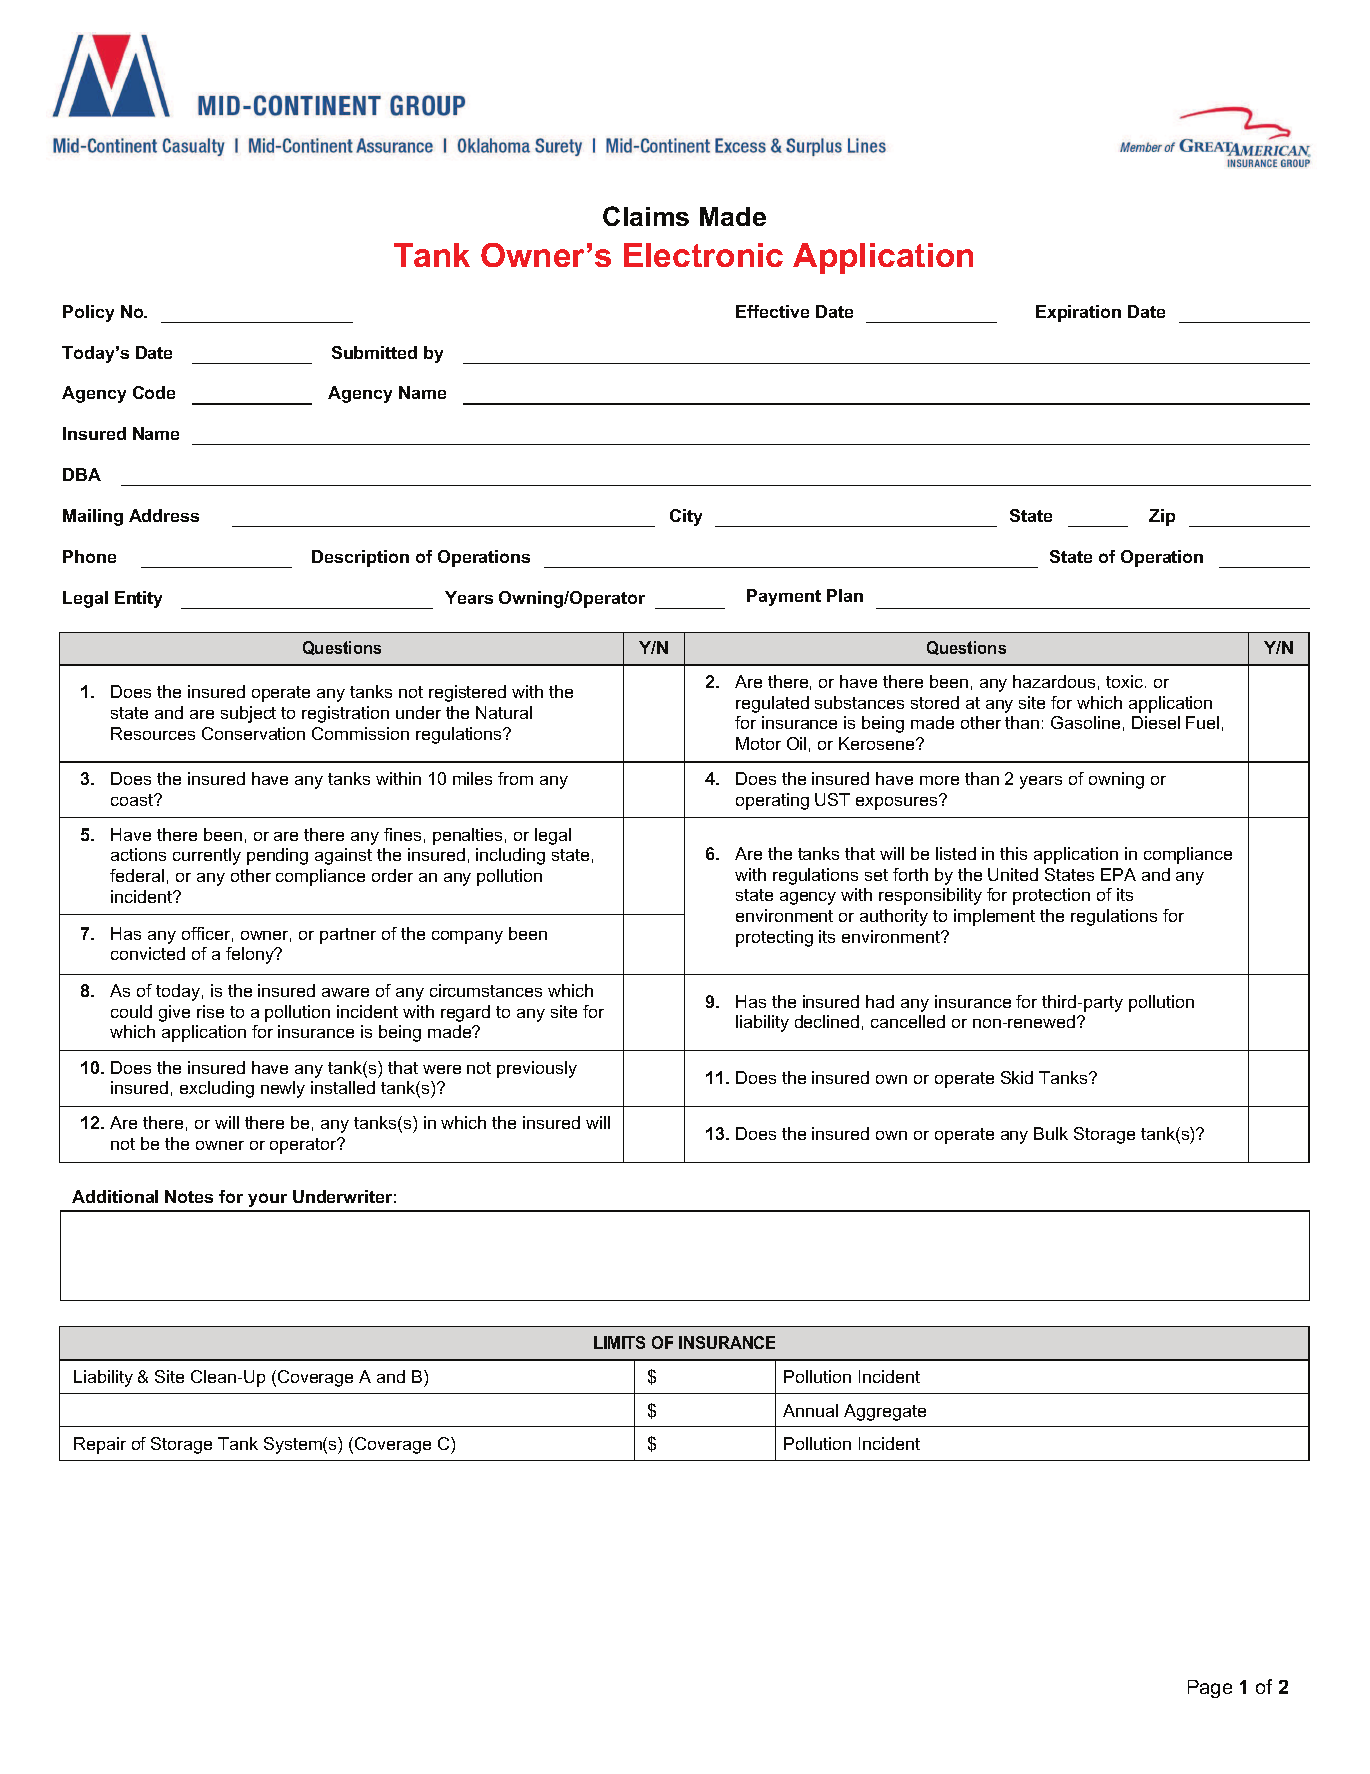 The height and width of the screenshot is (1774, 1370). Describe the element at coordinates (1078, 313) in the screenshot. I see `Expiration` at that location.
